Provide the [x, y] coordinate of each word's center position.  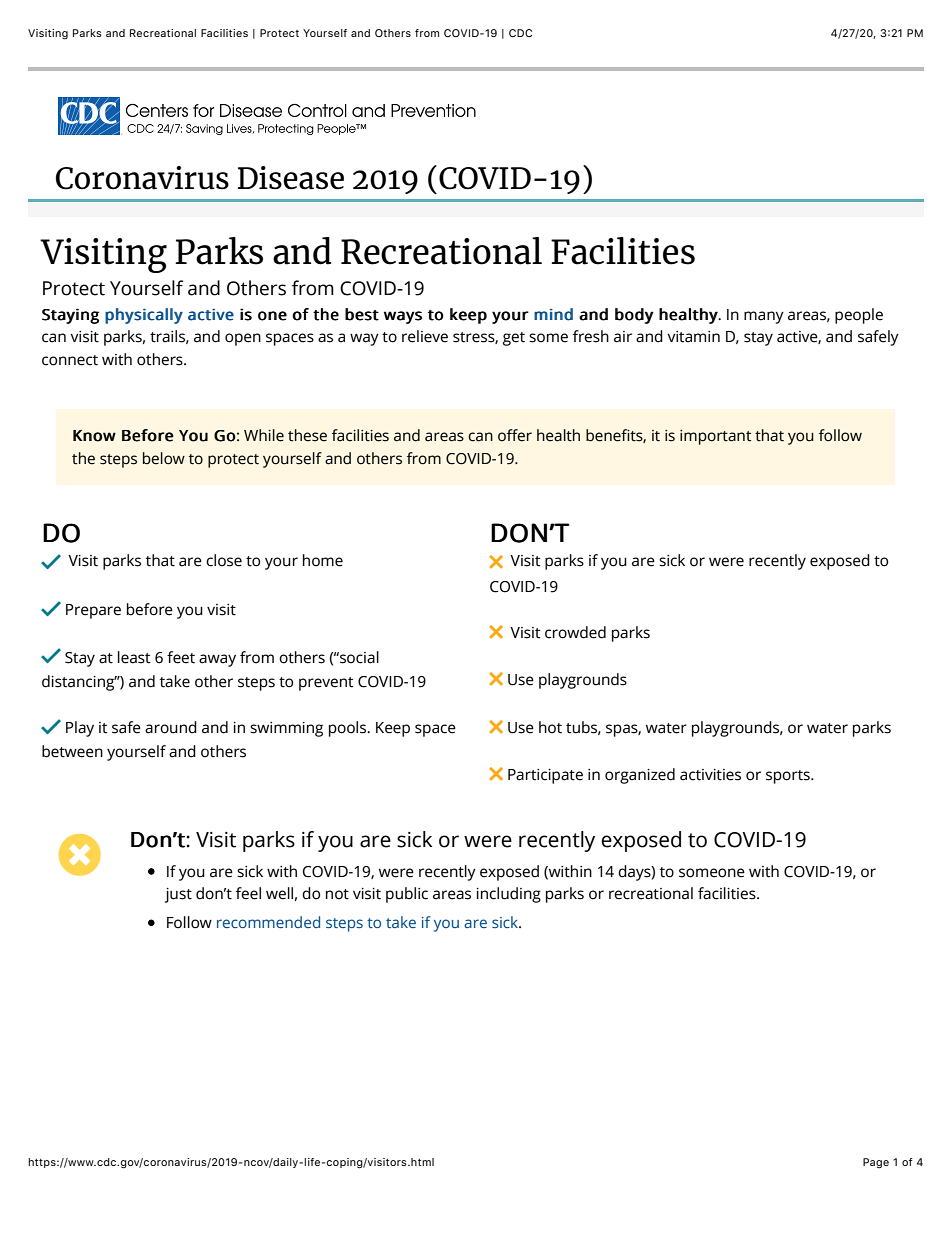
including [508, 895]
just [178, 895]
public [407, 895]
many [764, 317]
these [307, 435]
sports [789, 777]
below [164, 458]
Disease [291, 178]
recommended [268, 922]
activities [710, 775]
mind [553, 314]
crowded [575, 632]
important [715, 437]
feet [181, 657]
